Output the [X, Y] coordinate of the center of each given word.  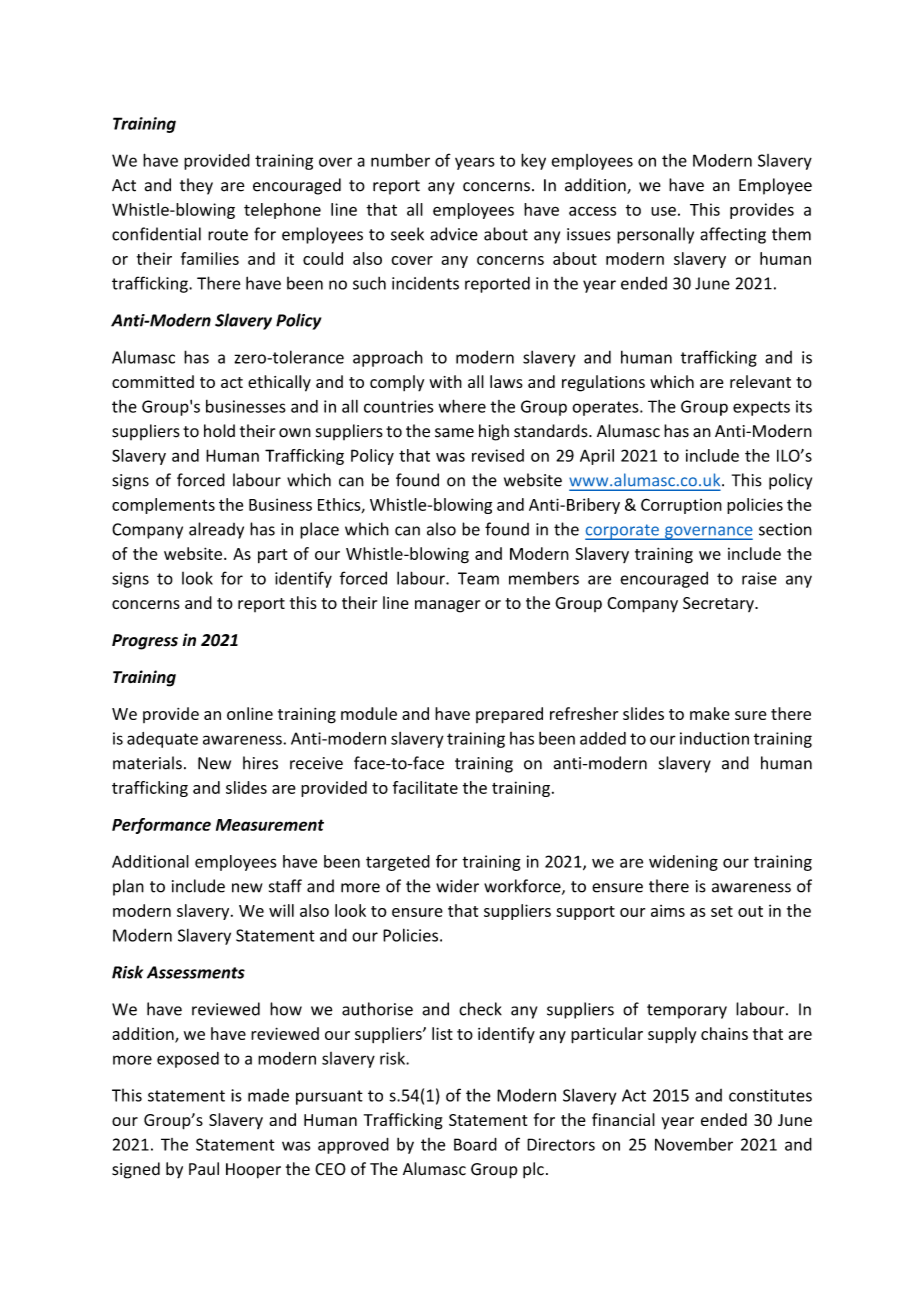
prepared [509, 715]
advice [454, 234]
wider [457, 886]
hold [219, 431]
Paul [204, 1169]
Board [475, 1144]
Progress [145, 642]
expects [761, 408]
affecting [733, 235]
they [196, 186]
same [454, 433]
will [281, 910]
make [710, 713]
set [722, 911]
